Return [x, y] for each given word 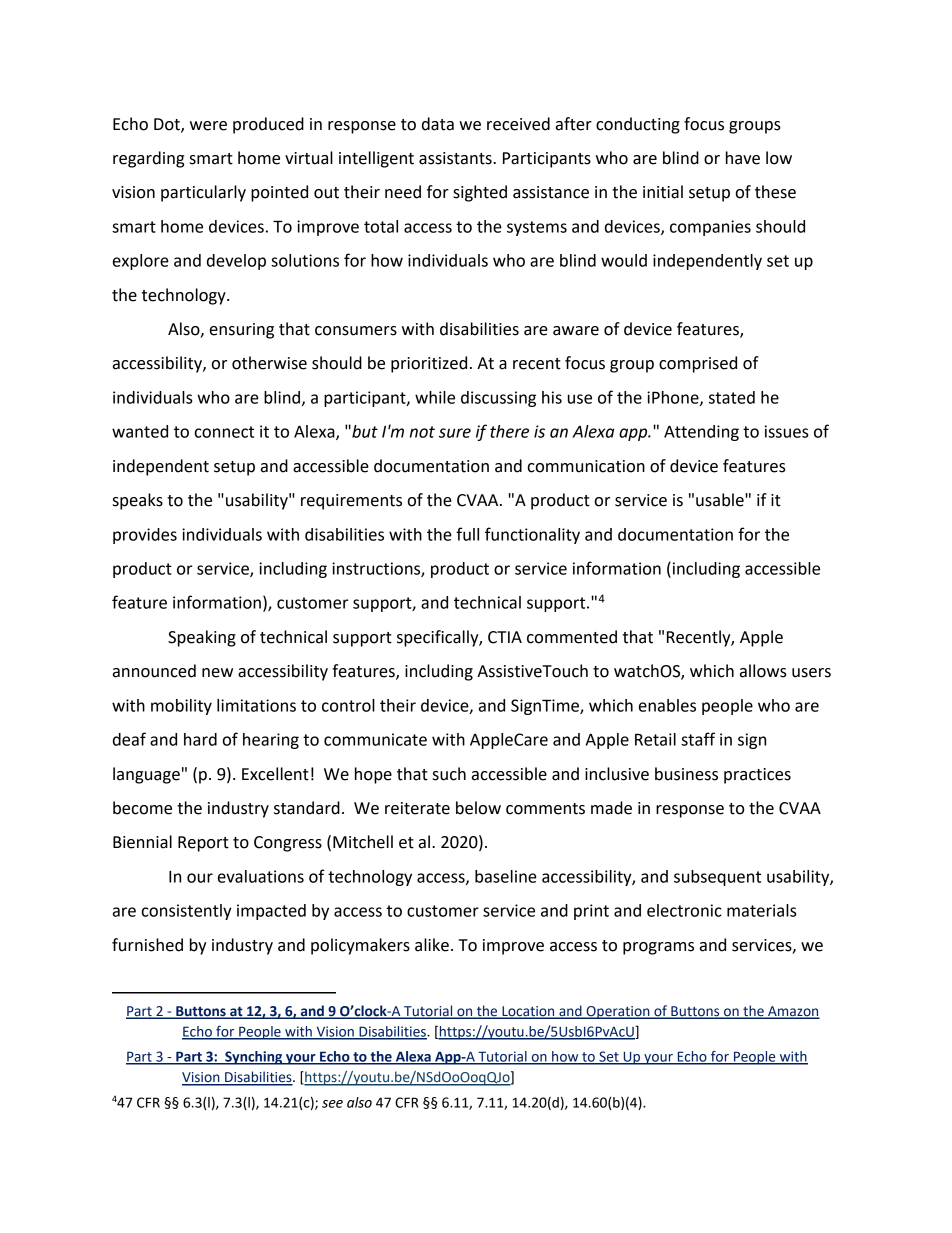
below [478, 808]
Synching [254, 1058]
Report [203, 844]
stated [732, 397]
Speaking [202, 638]
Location [528, 1012]
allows [763, 671]
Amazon [793, 1012]
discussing [498, 399]
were [208, 126]
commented [572, 637]
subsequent [717, 878]
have [743, 158]
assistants [456, 158]
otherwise [269, 363]
